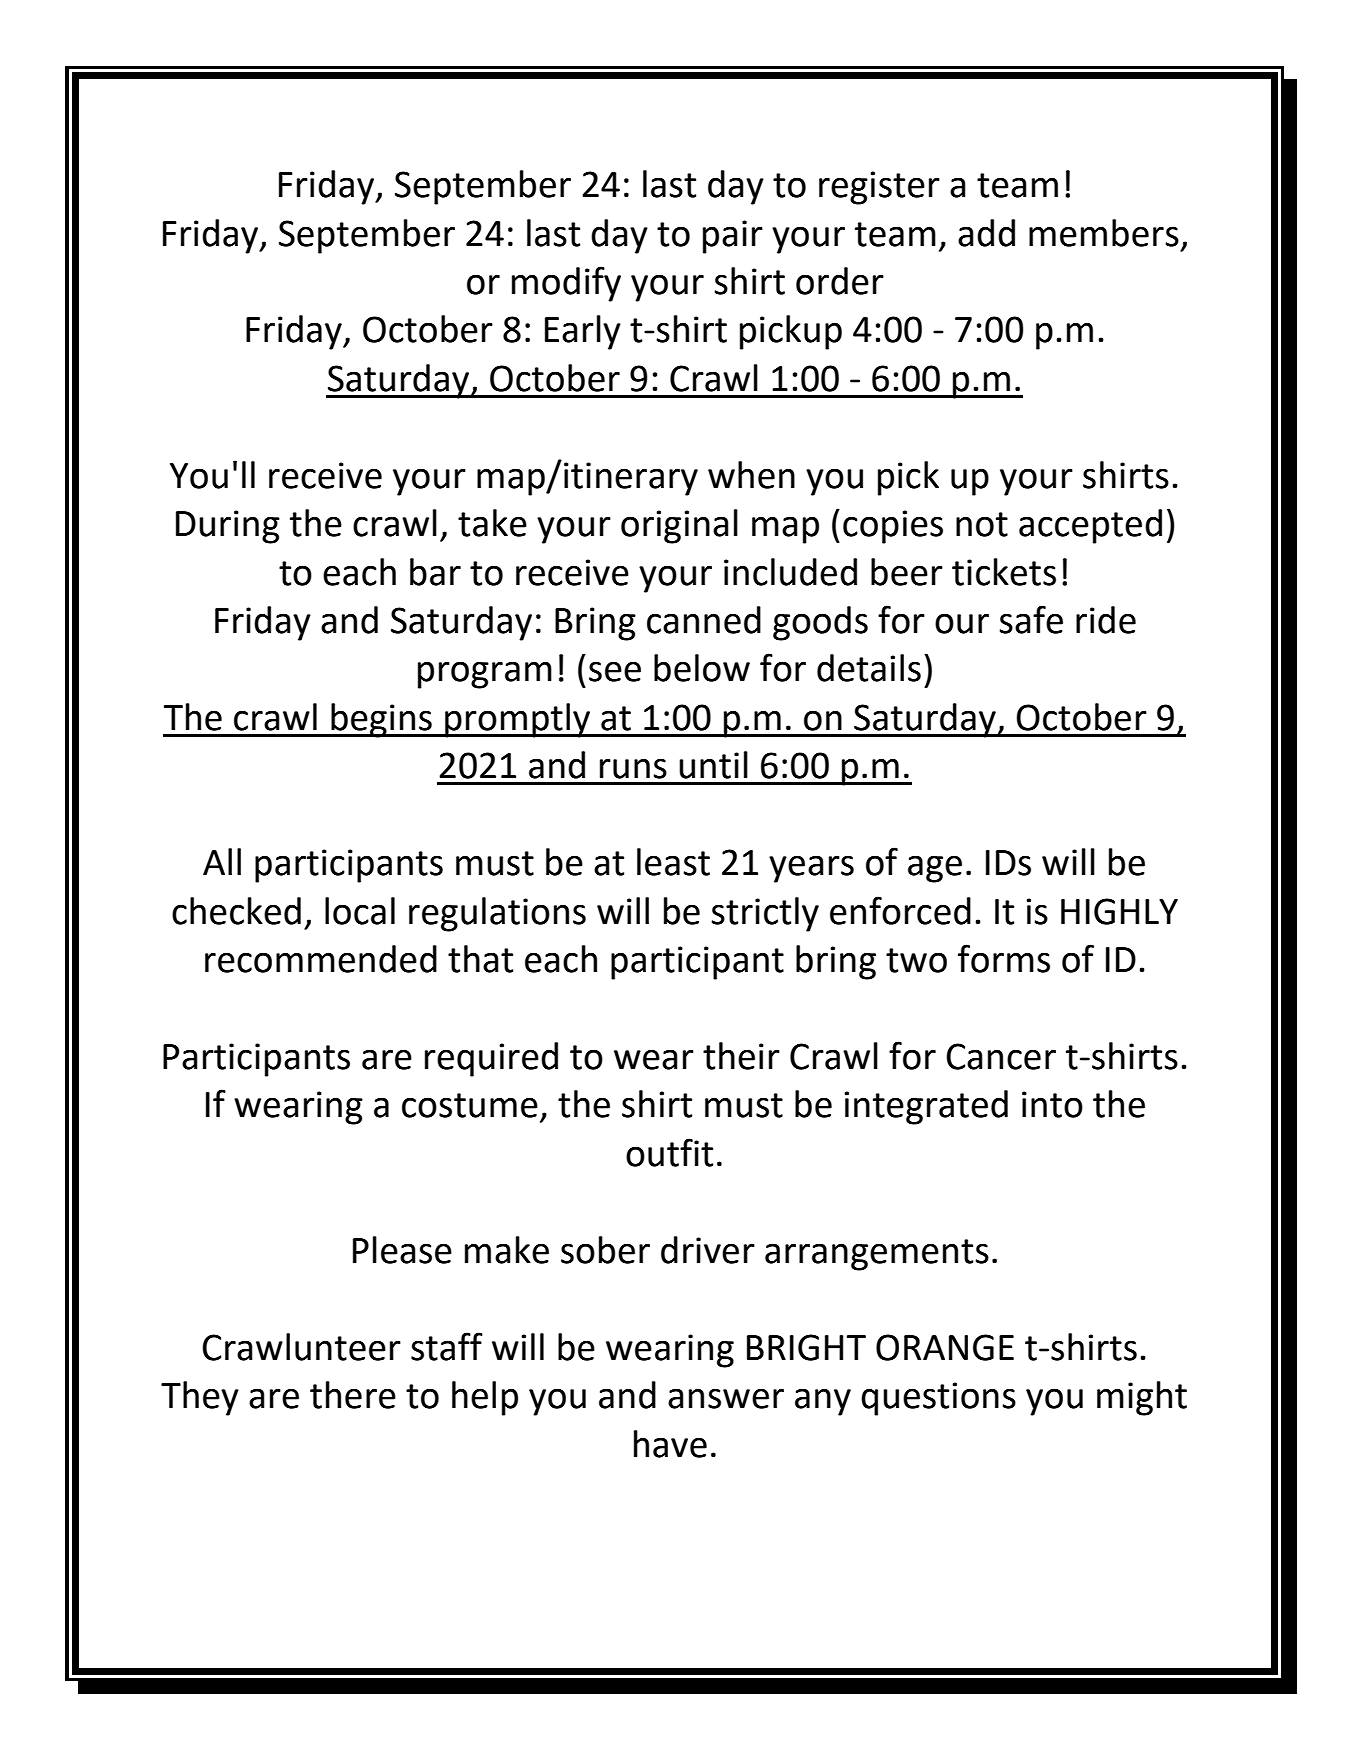 The height and width of the screenshot is (1746, 1349). Describe the element at coordinates (935, 869) in the screenshot. I see `age` at that location.
